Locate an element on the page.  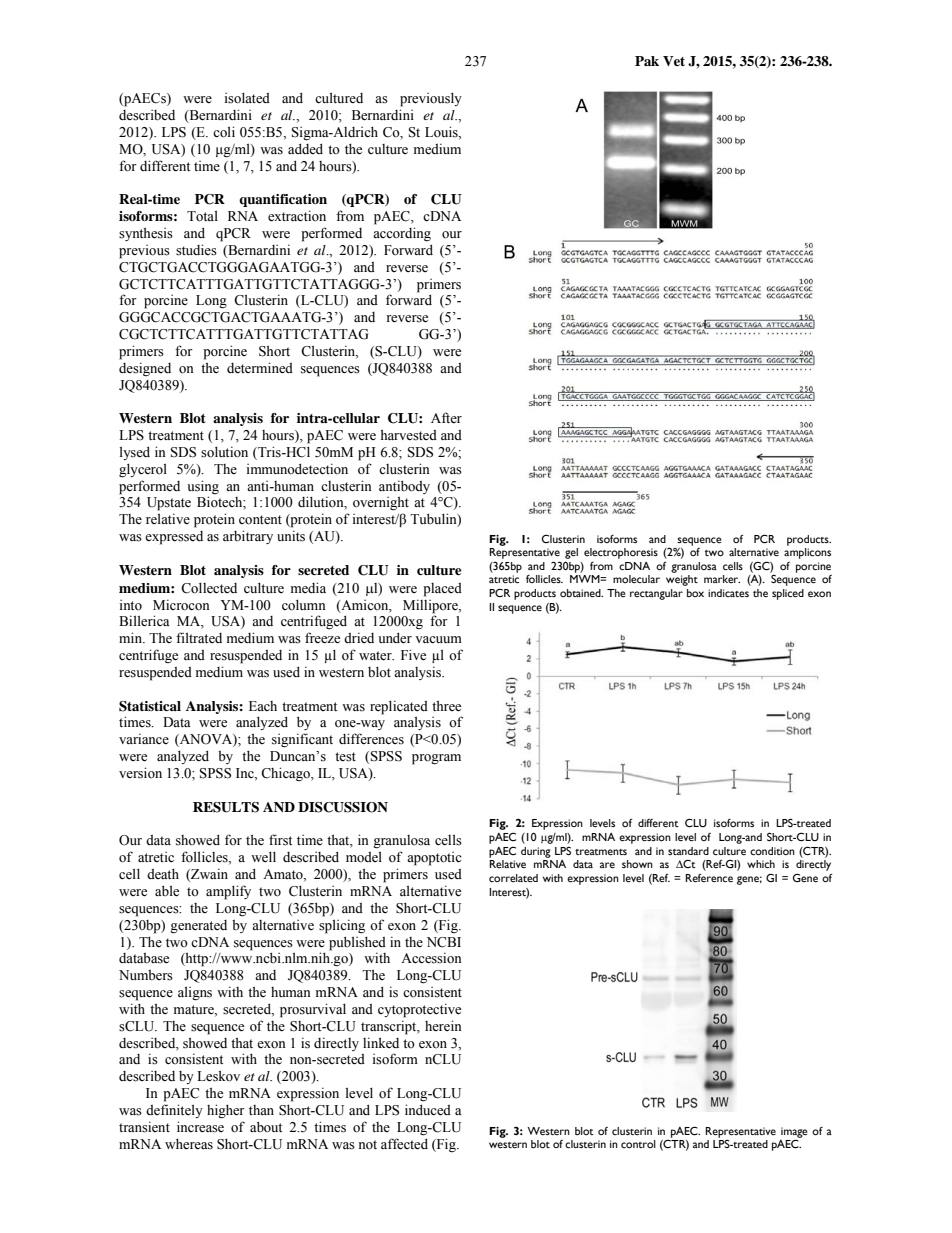
indicates is located at coordinates (728, 593).
